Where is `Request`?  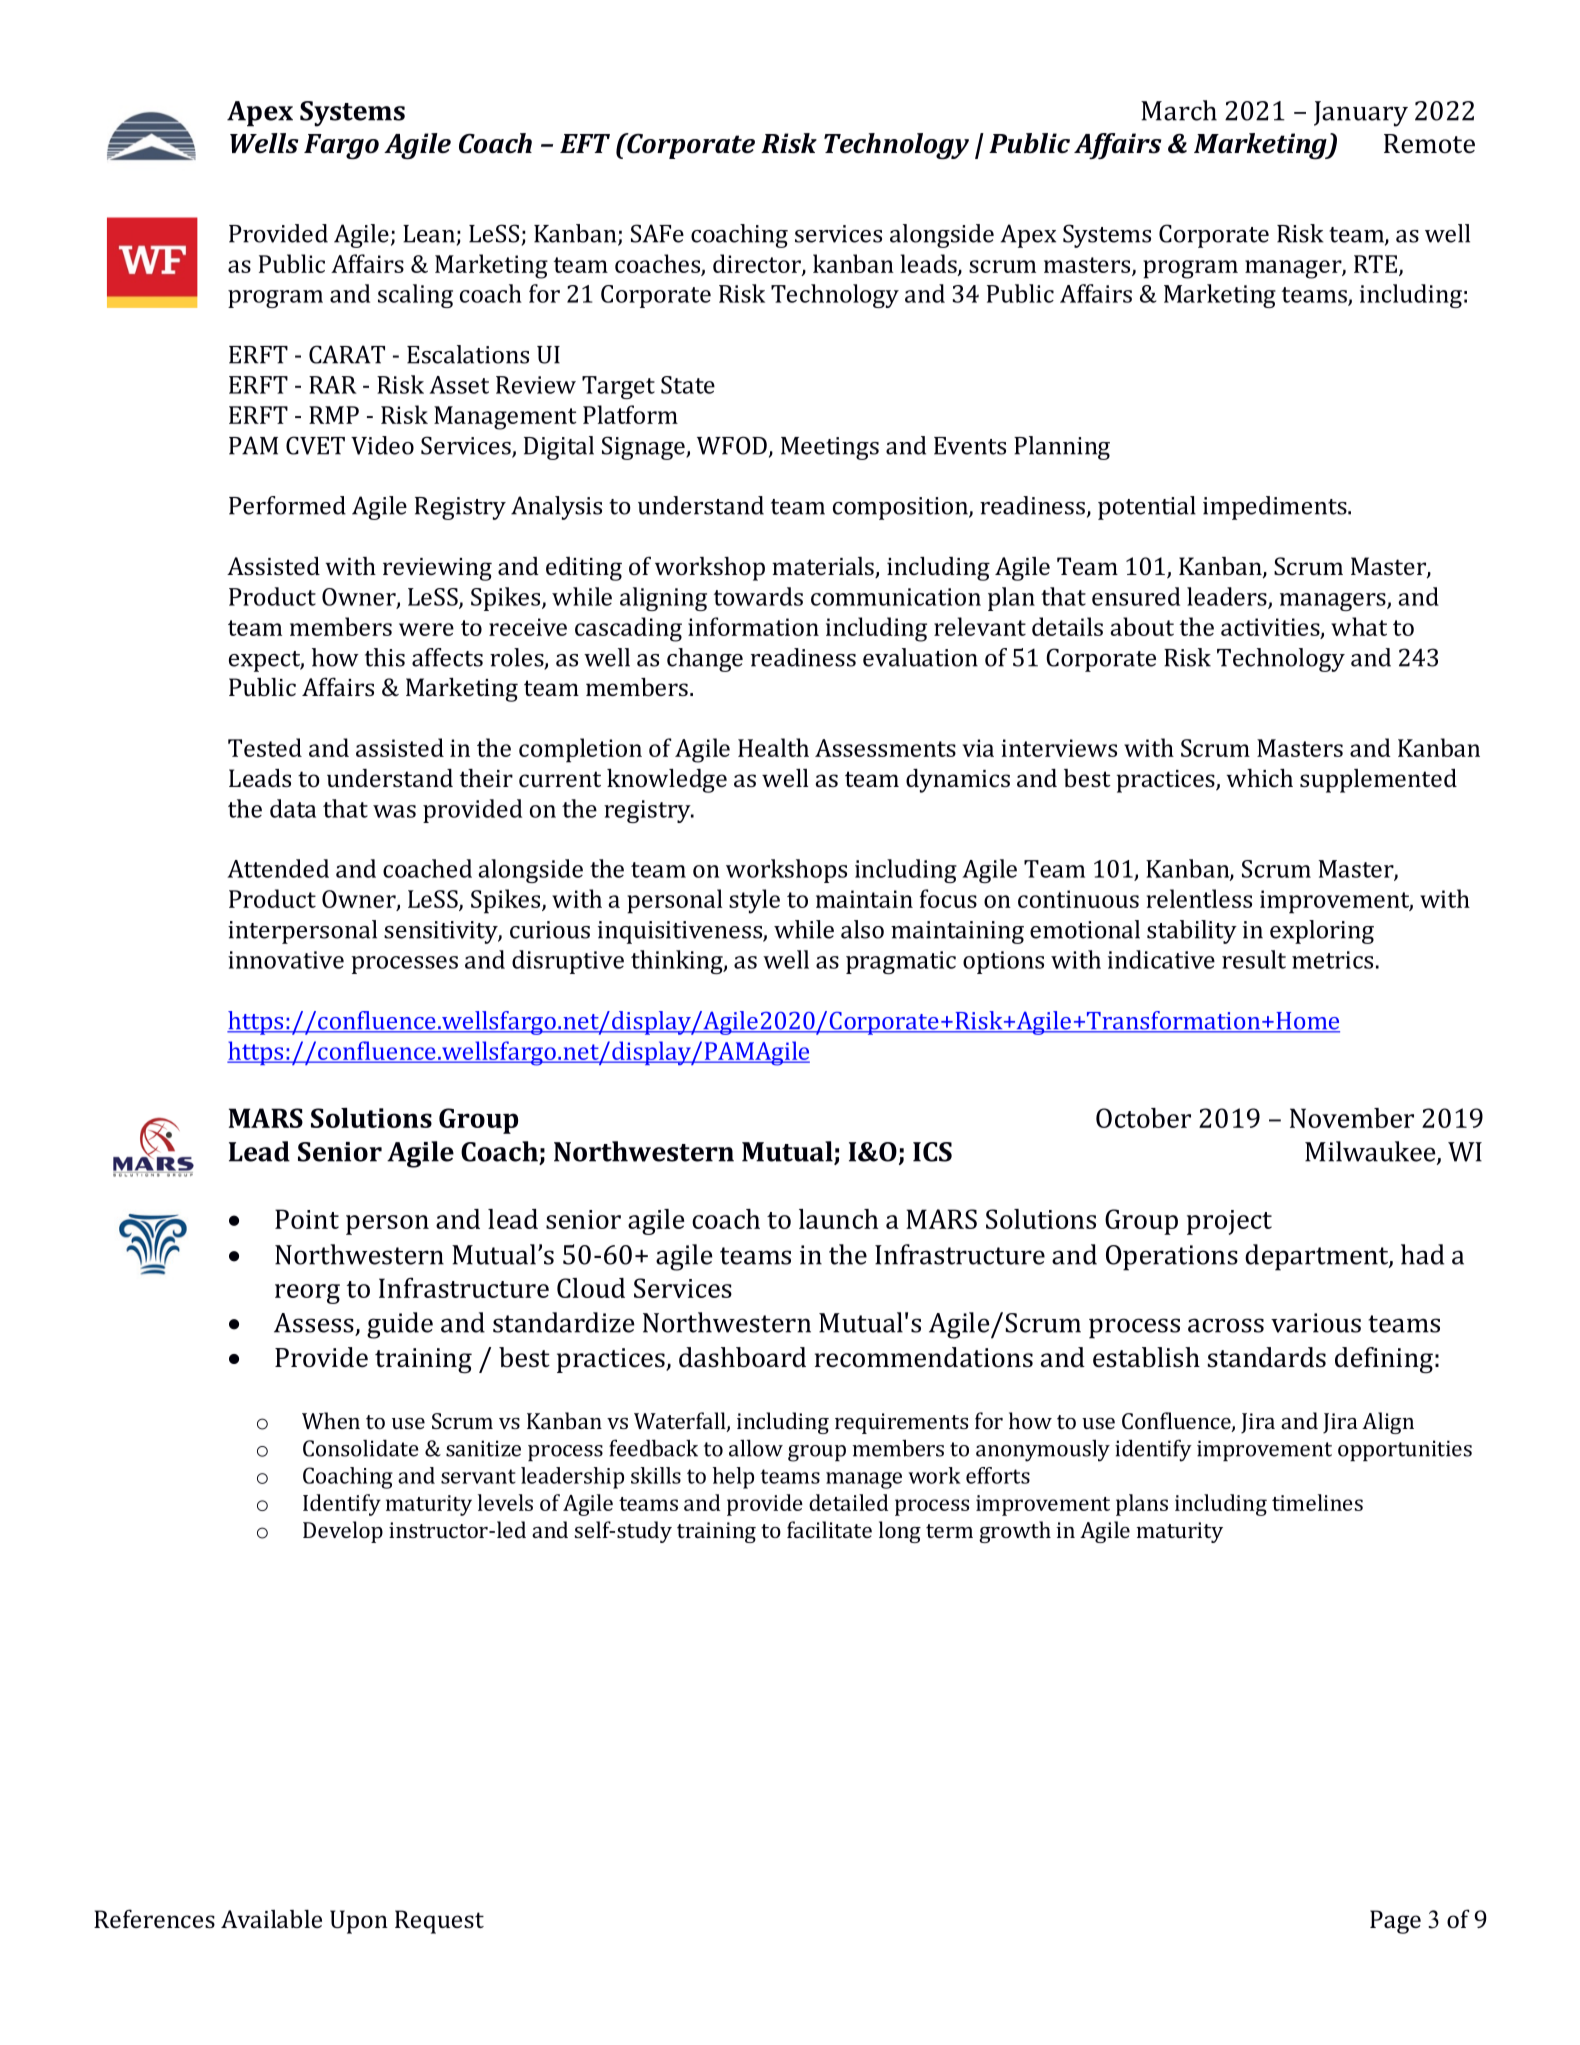 Request is located at coordinates (439, 1922).
